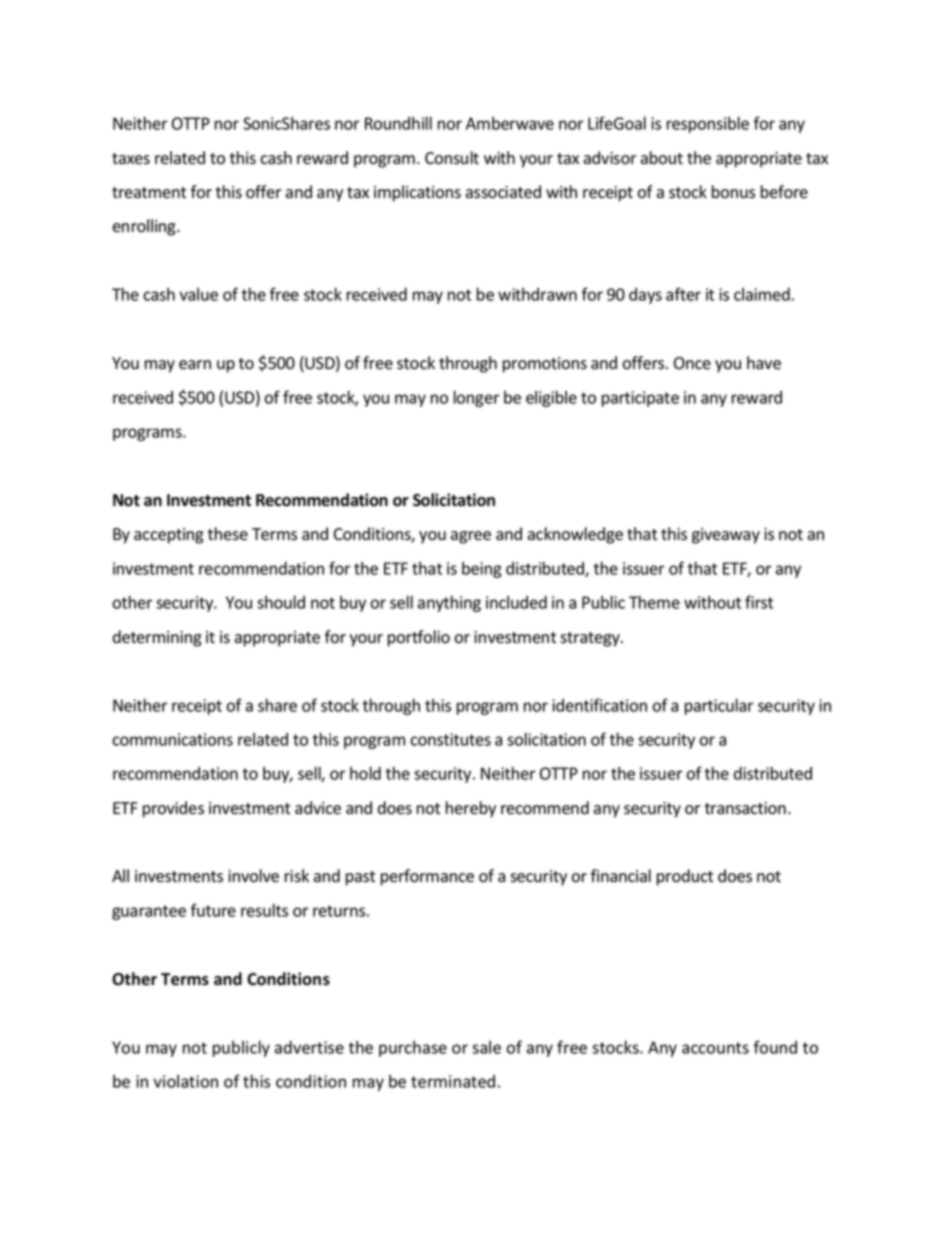 This screenshot has width=952, height=1233. Describe the element at coordinates (449, 603) in the screenshot. I see `anything` at that location.
